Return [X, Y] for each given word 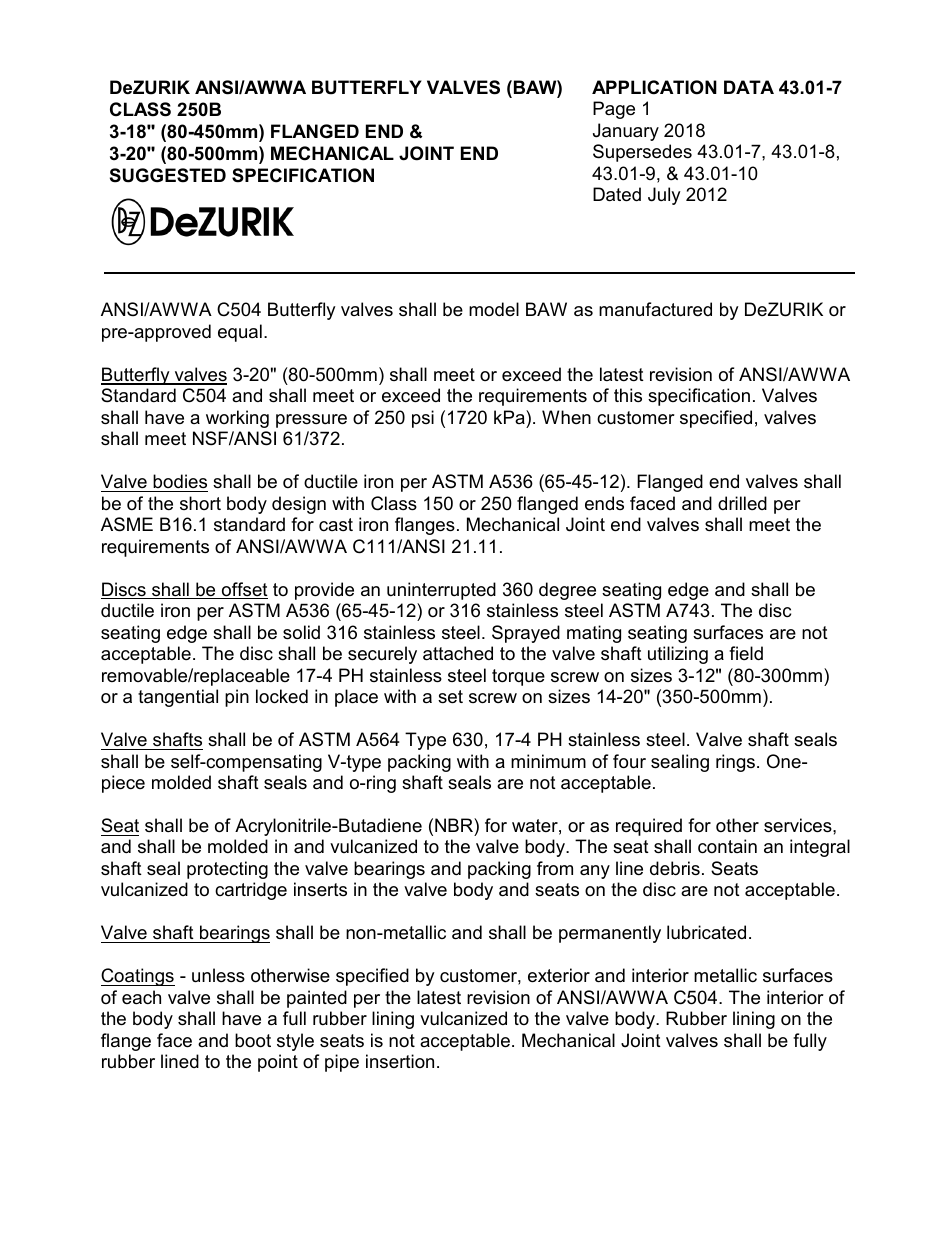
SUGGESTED [168, 175]
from [555, 868]
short [200, 503]
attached [458, 653]
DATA [749, 87]
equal [240, 333]
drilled [742, 503]
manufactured [655, 309]
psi [423, 419]
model [494, 309]
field [746, 653]
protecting [227, 870]
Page [614, 110]
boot [253, 1040]
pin [237, 698]
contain [727, 846]
